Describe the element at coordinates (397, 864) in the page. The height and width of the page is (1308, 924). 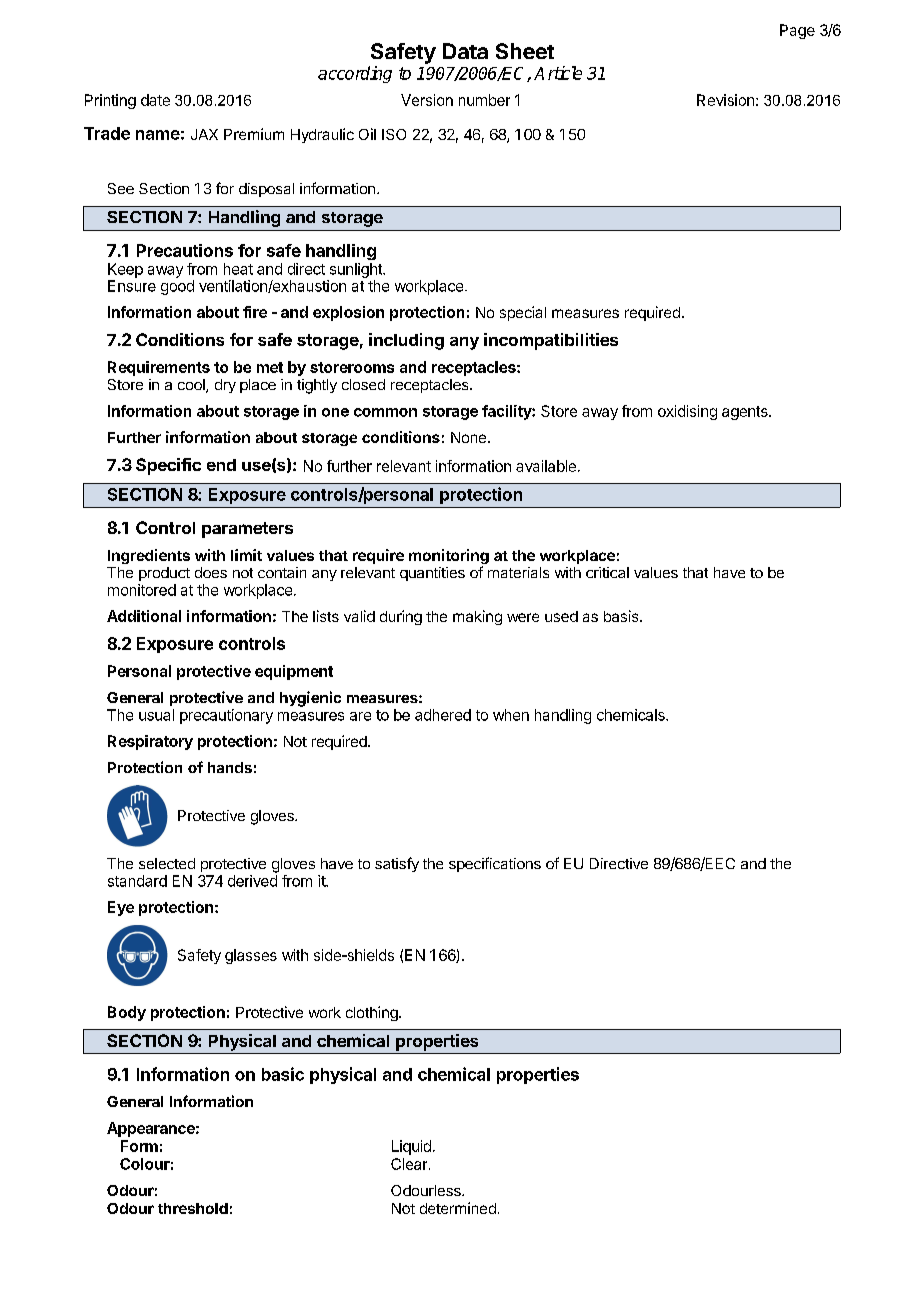
I see `satisfy` at that location.
